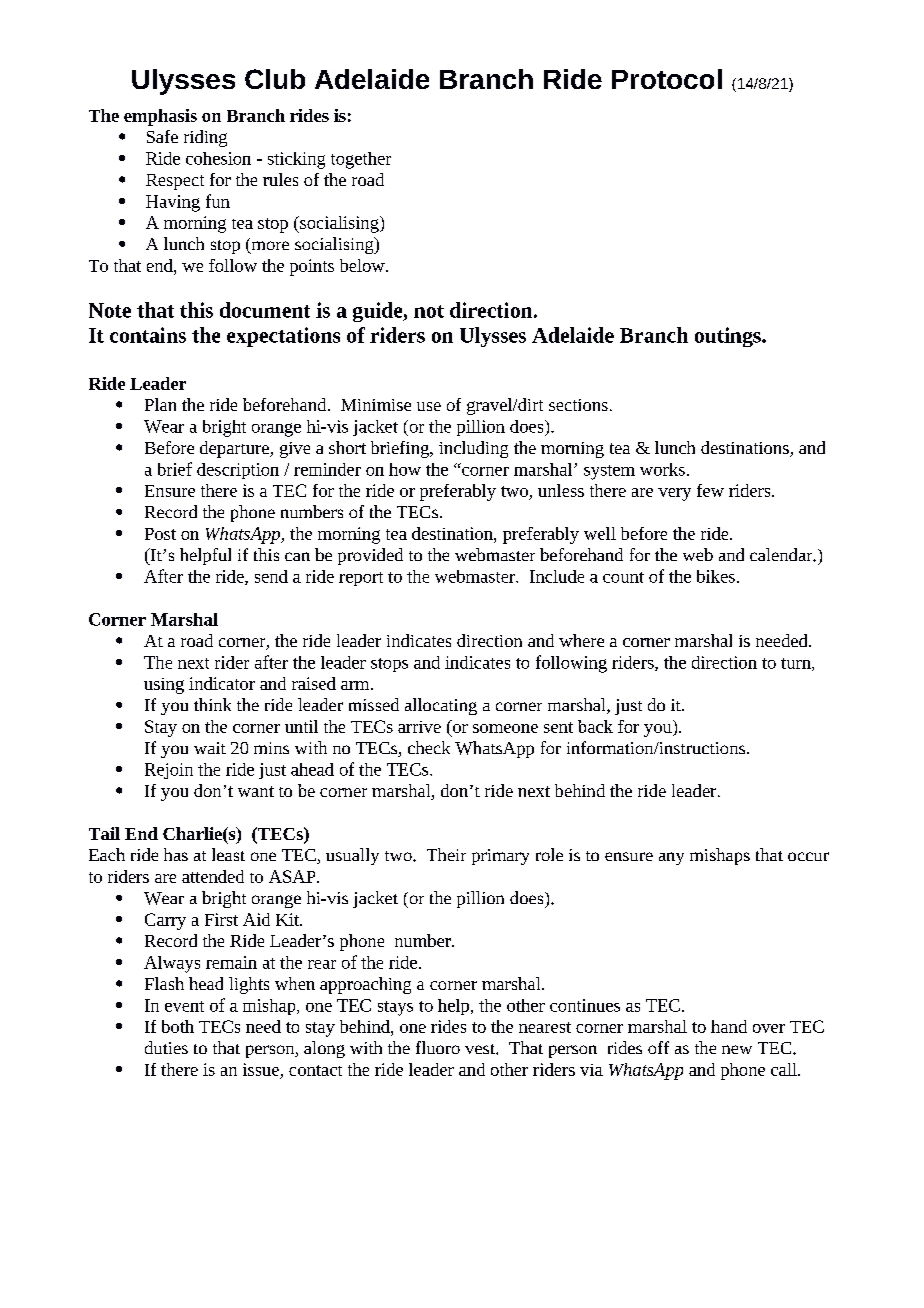 The width and height of the image is (924, 1308). Describe the element at coordinates (667, 79) in the image. I see `Protocol` at that location.
